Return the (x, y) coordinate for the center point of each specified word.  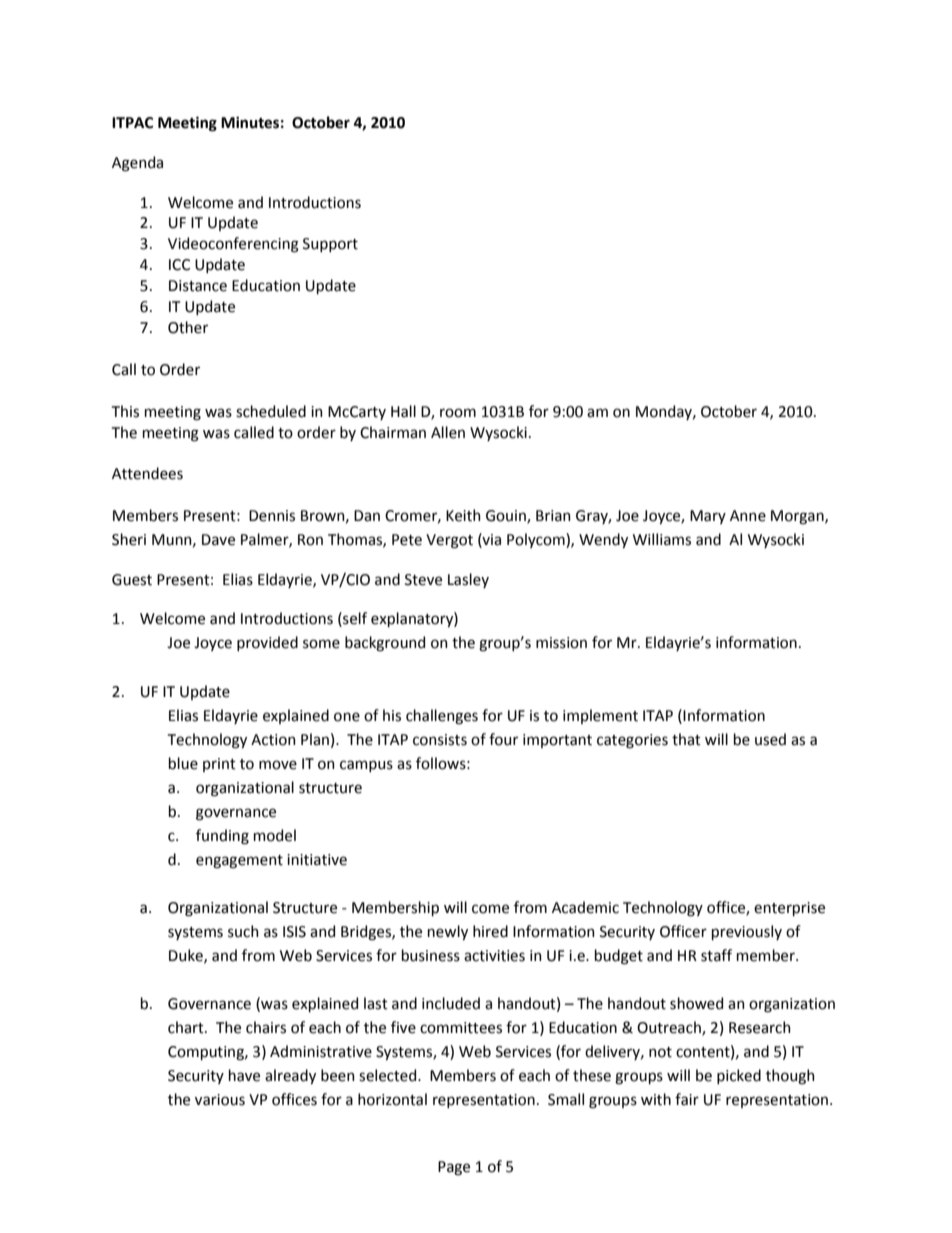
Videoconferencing (233, 245)
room (458, 413)
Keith (463, 515)
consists (440, 740)
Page (454, 1168)
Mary (708, 517)
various (220, 1100)
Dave (218, 540)
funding (222, 837)
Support (330, 245)
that (686, 739)
